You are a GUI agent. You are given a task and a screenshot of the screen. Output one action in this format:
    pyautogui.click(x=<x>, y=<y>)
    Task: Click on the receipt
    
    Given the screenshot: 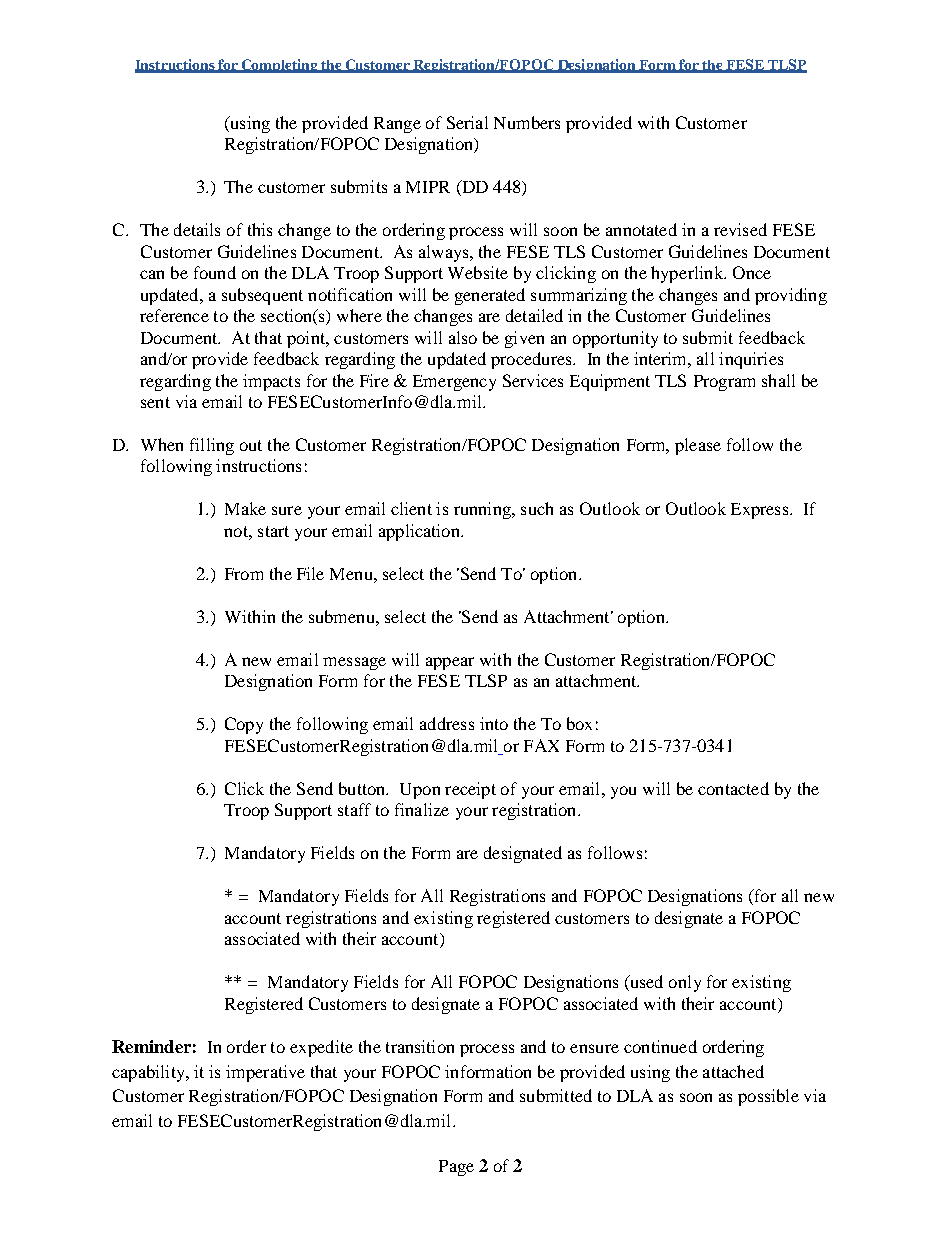 What is the action you would take?
    pyautogui.click(x=470, y=790)
